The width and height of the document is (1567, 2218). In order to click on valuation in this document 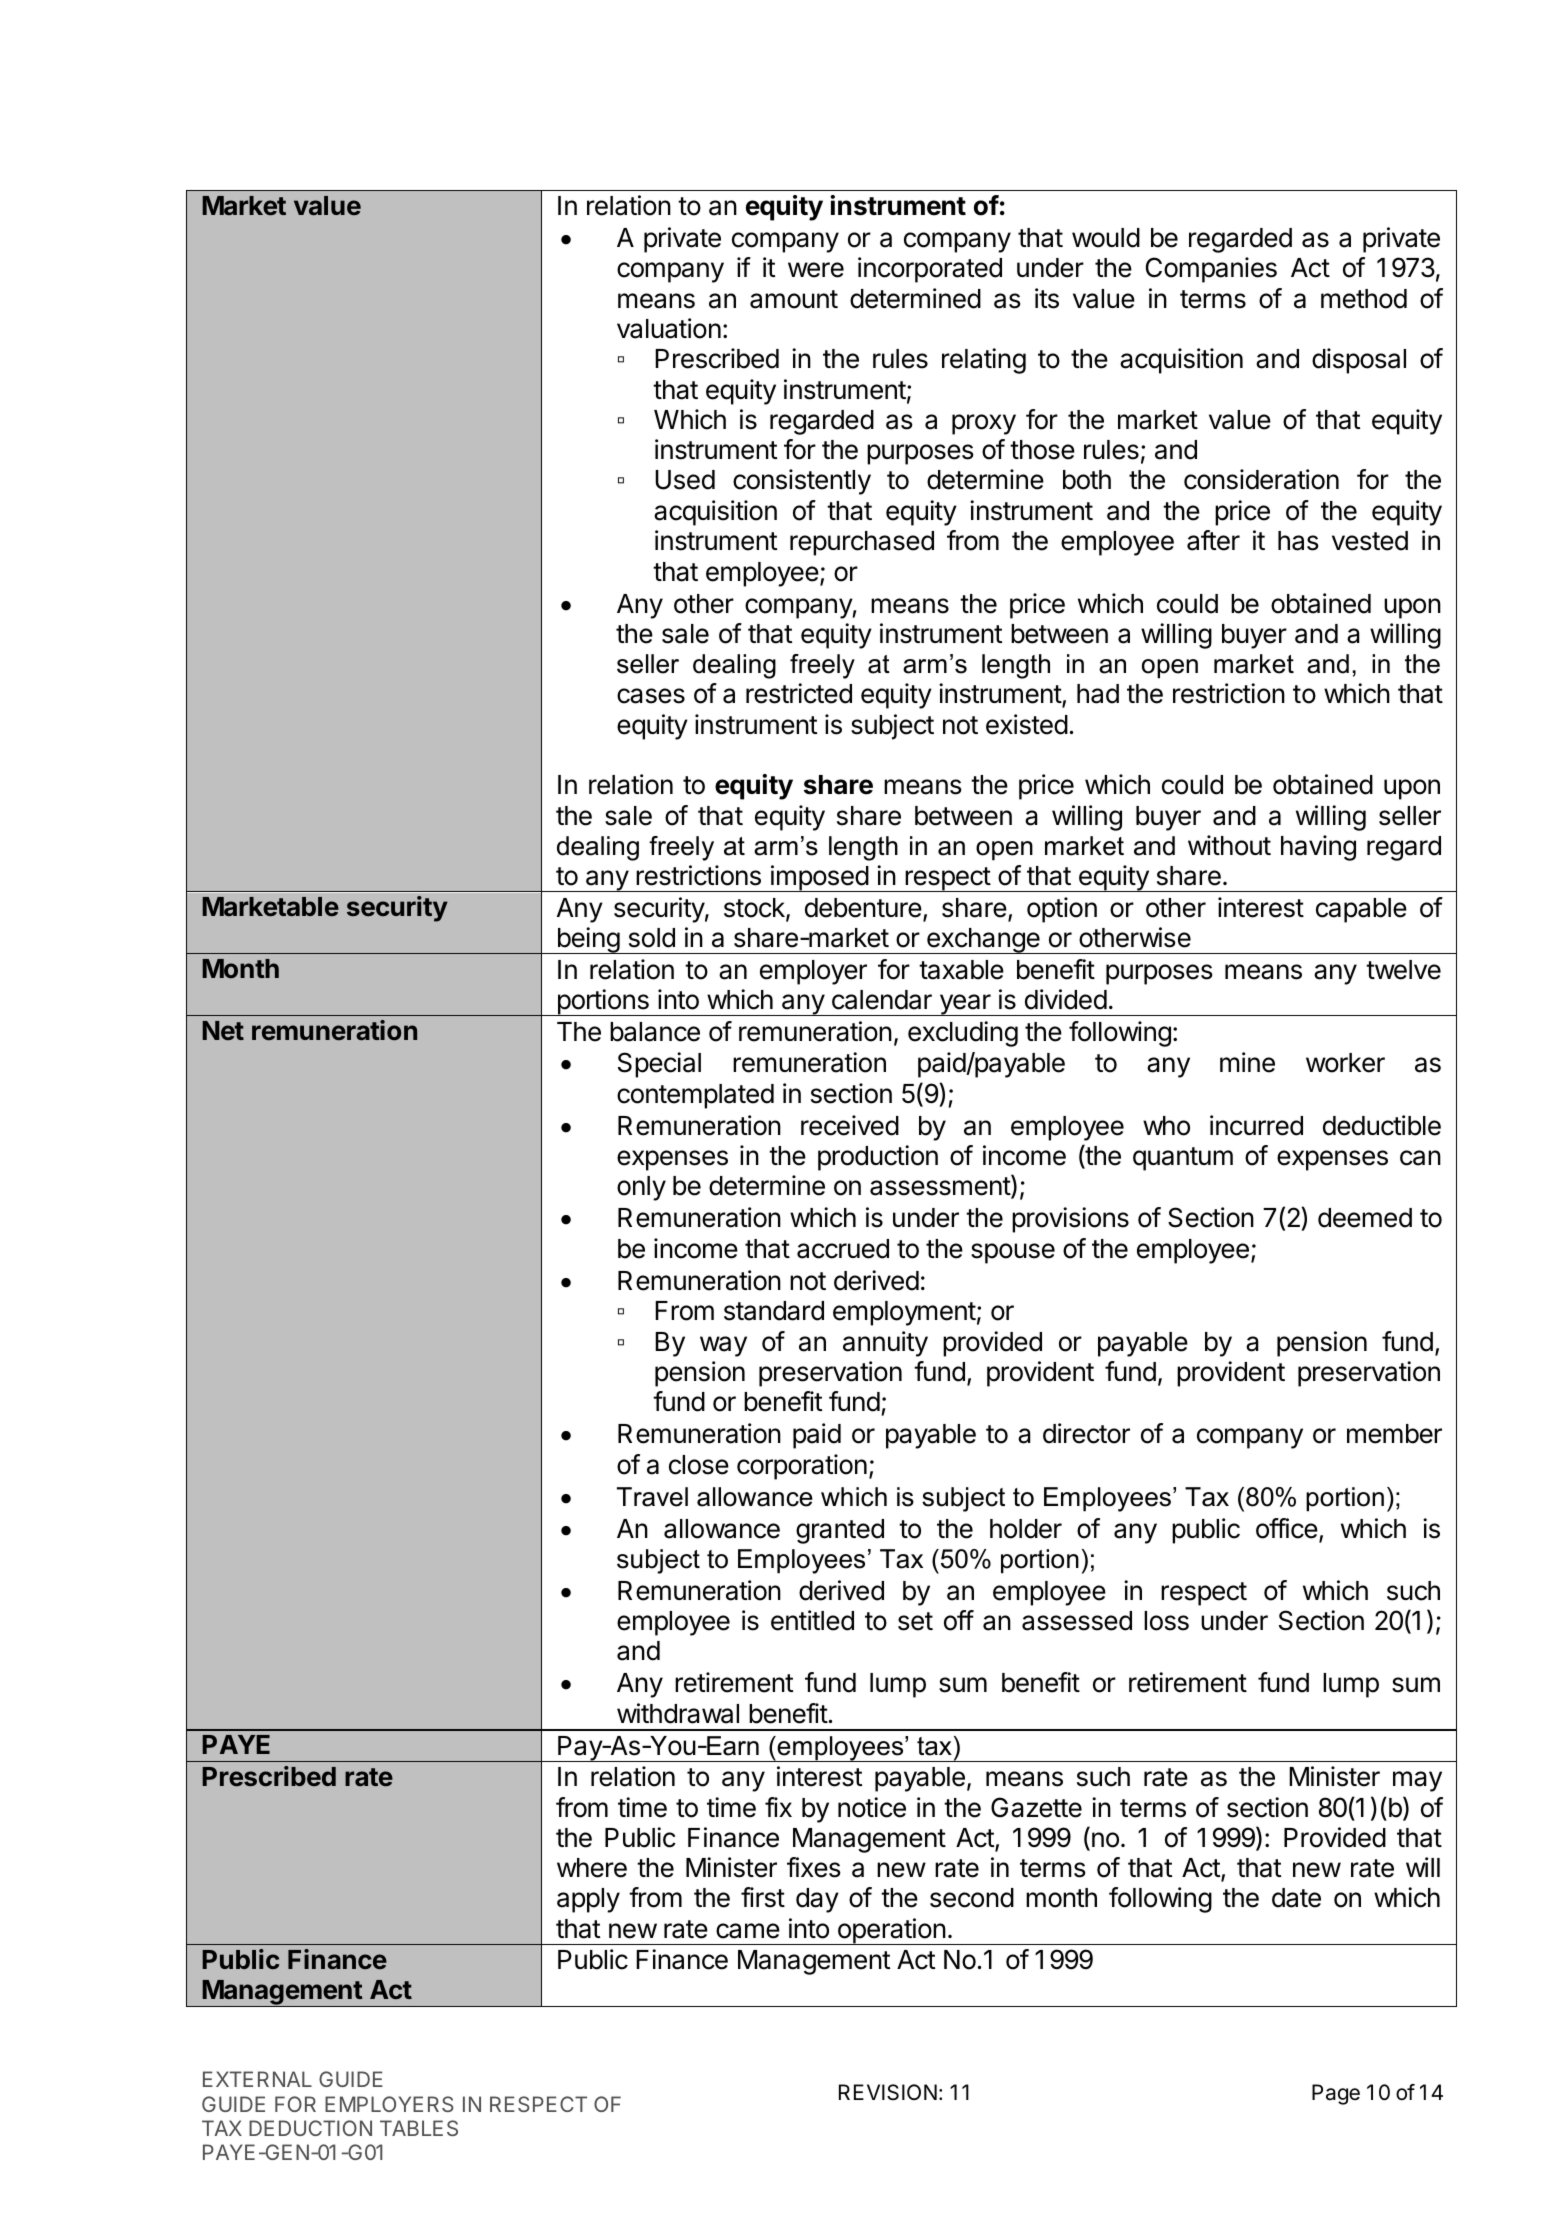, I will do `click(669, 328)`.
